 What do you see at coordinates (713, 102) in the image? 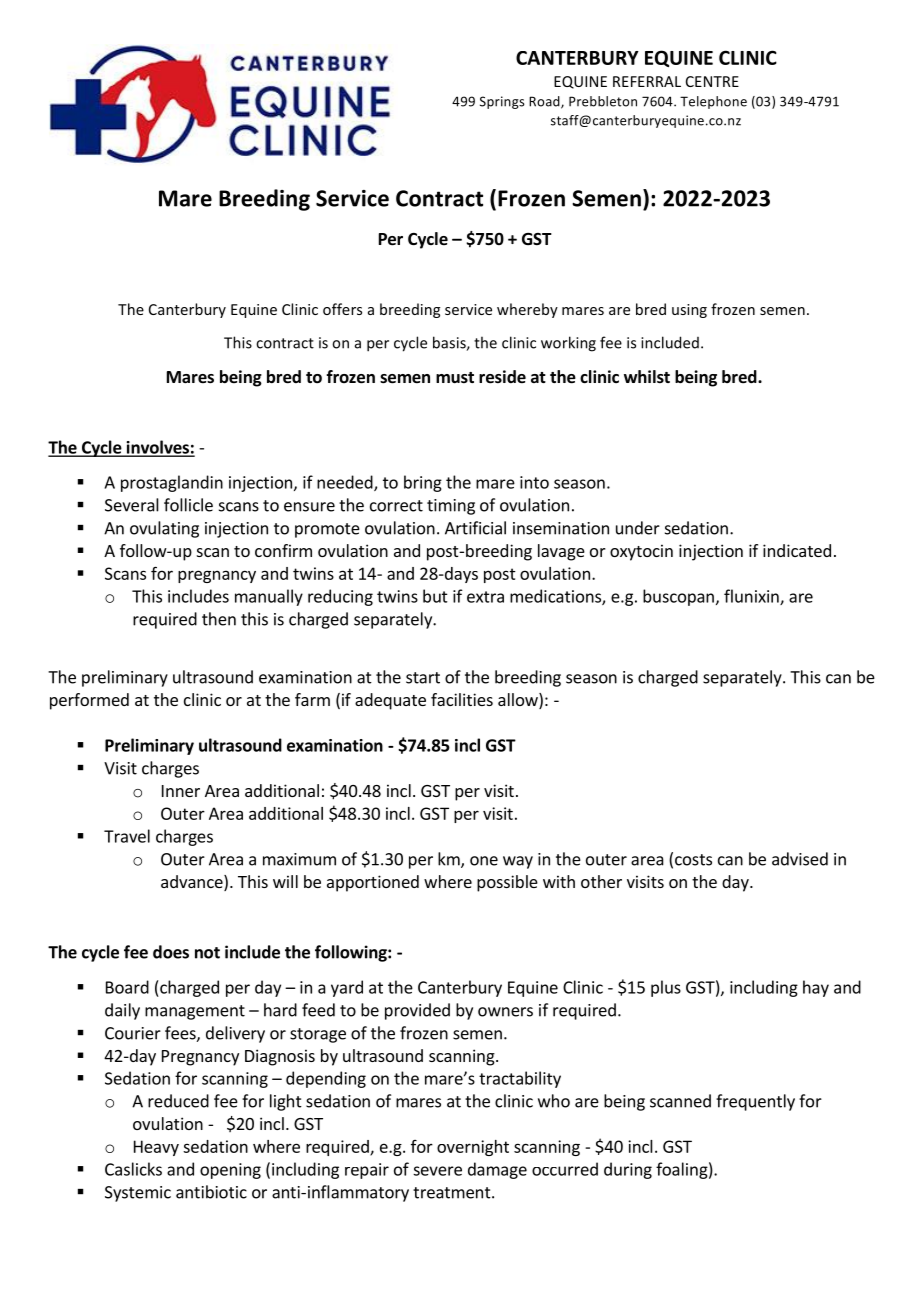
I see `Telephone` at bounding box center [713, 102].
